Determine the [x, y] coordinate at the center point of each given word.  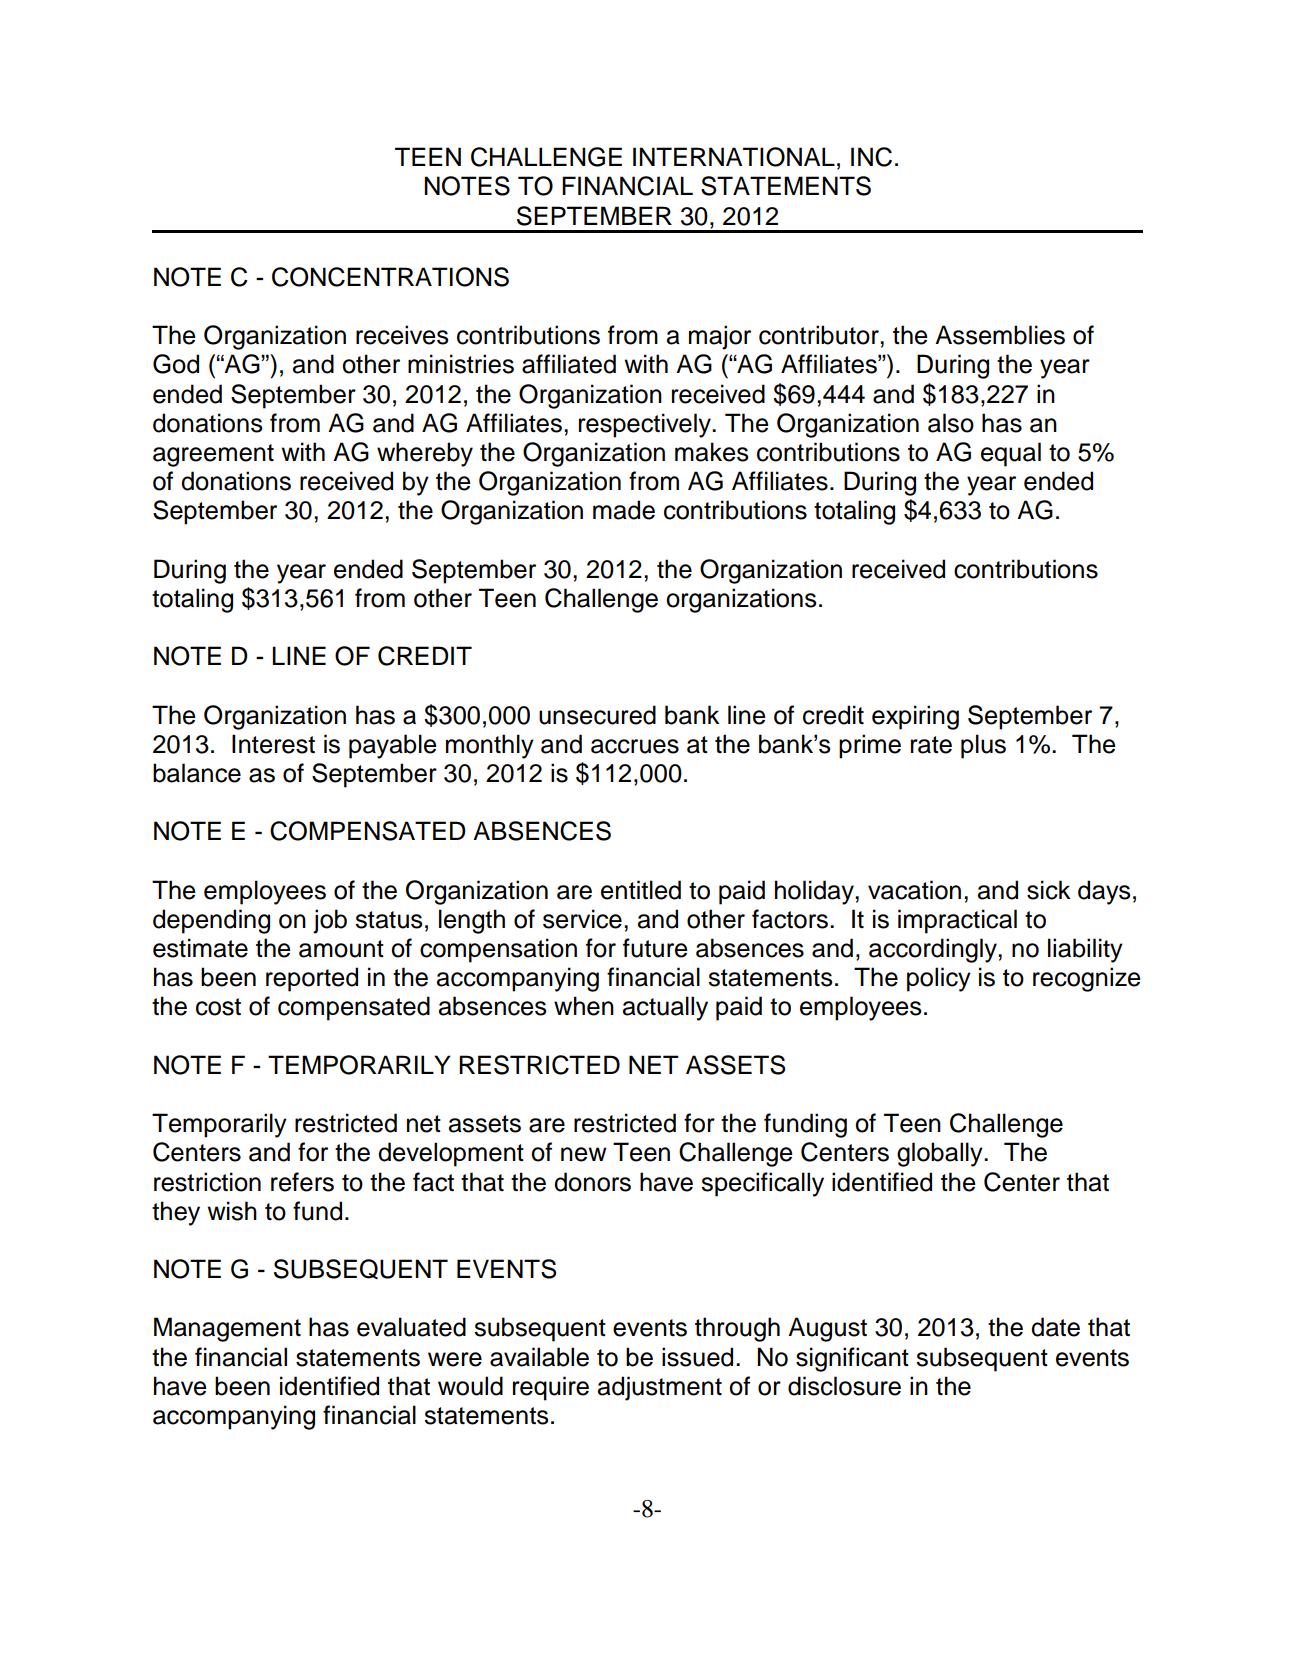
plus [983, 746]
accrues [635, 746]
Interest [273, 744]
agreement [213, 455]
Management [227, 1329]
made [624, 510]
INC [871, 157]
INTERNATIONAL [734, 157]
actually [665, 1008]
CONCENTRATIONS [390, 277]
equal [1011, 454]
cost [218, 1007]
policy [939, 979]
